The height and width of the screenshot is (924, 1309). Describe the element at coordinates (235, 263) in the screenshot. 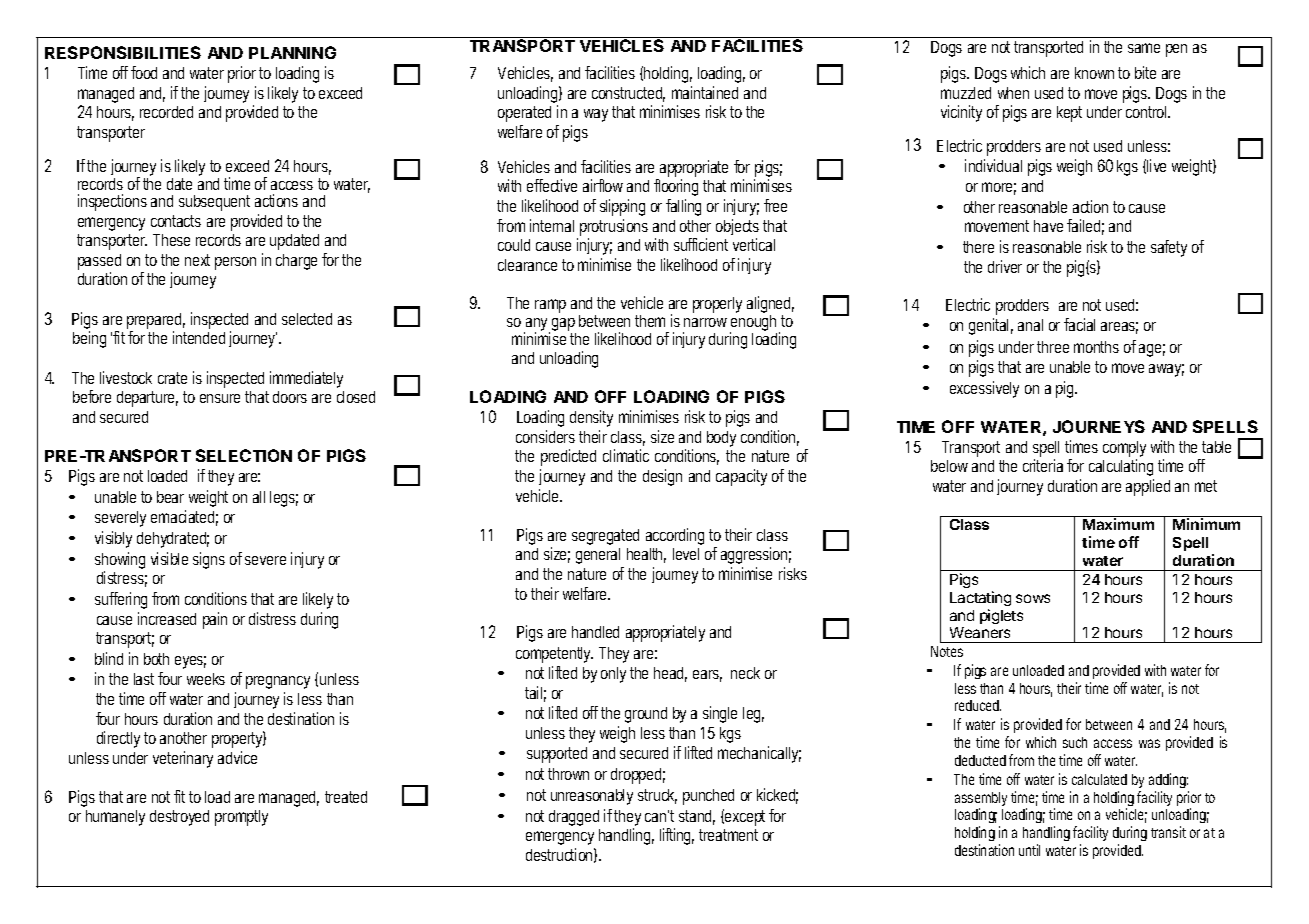

I see `person` at that location.
